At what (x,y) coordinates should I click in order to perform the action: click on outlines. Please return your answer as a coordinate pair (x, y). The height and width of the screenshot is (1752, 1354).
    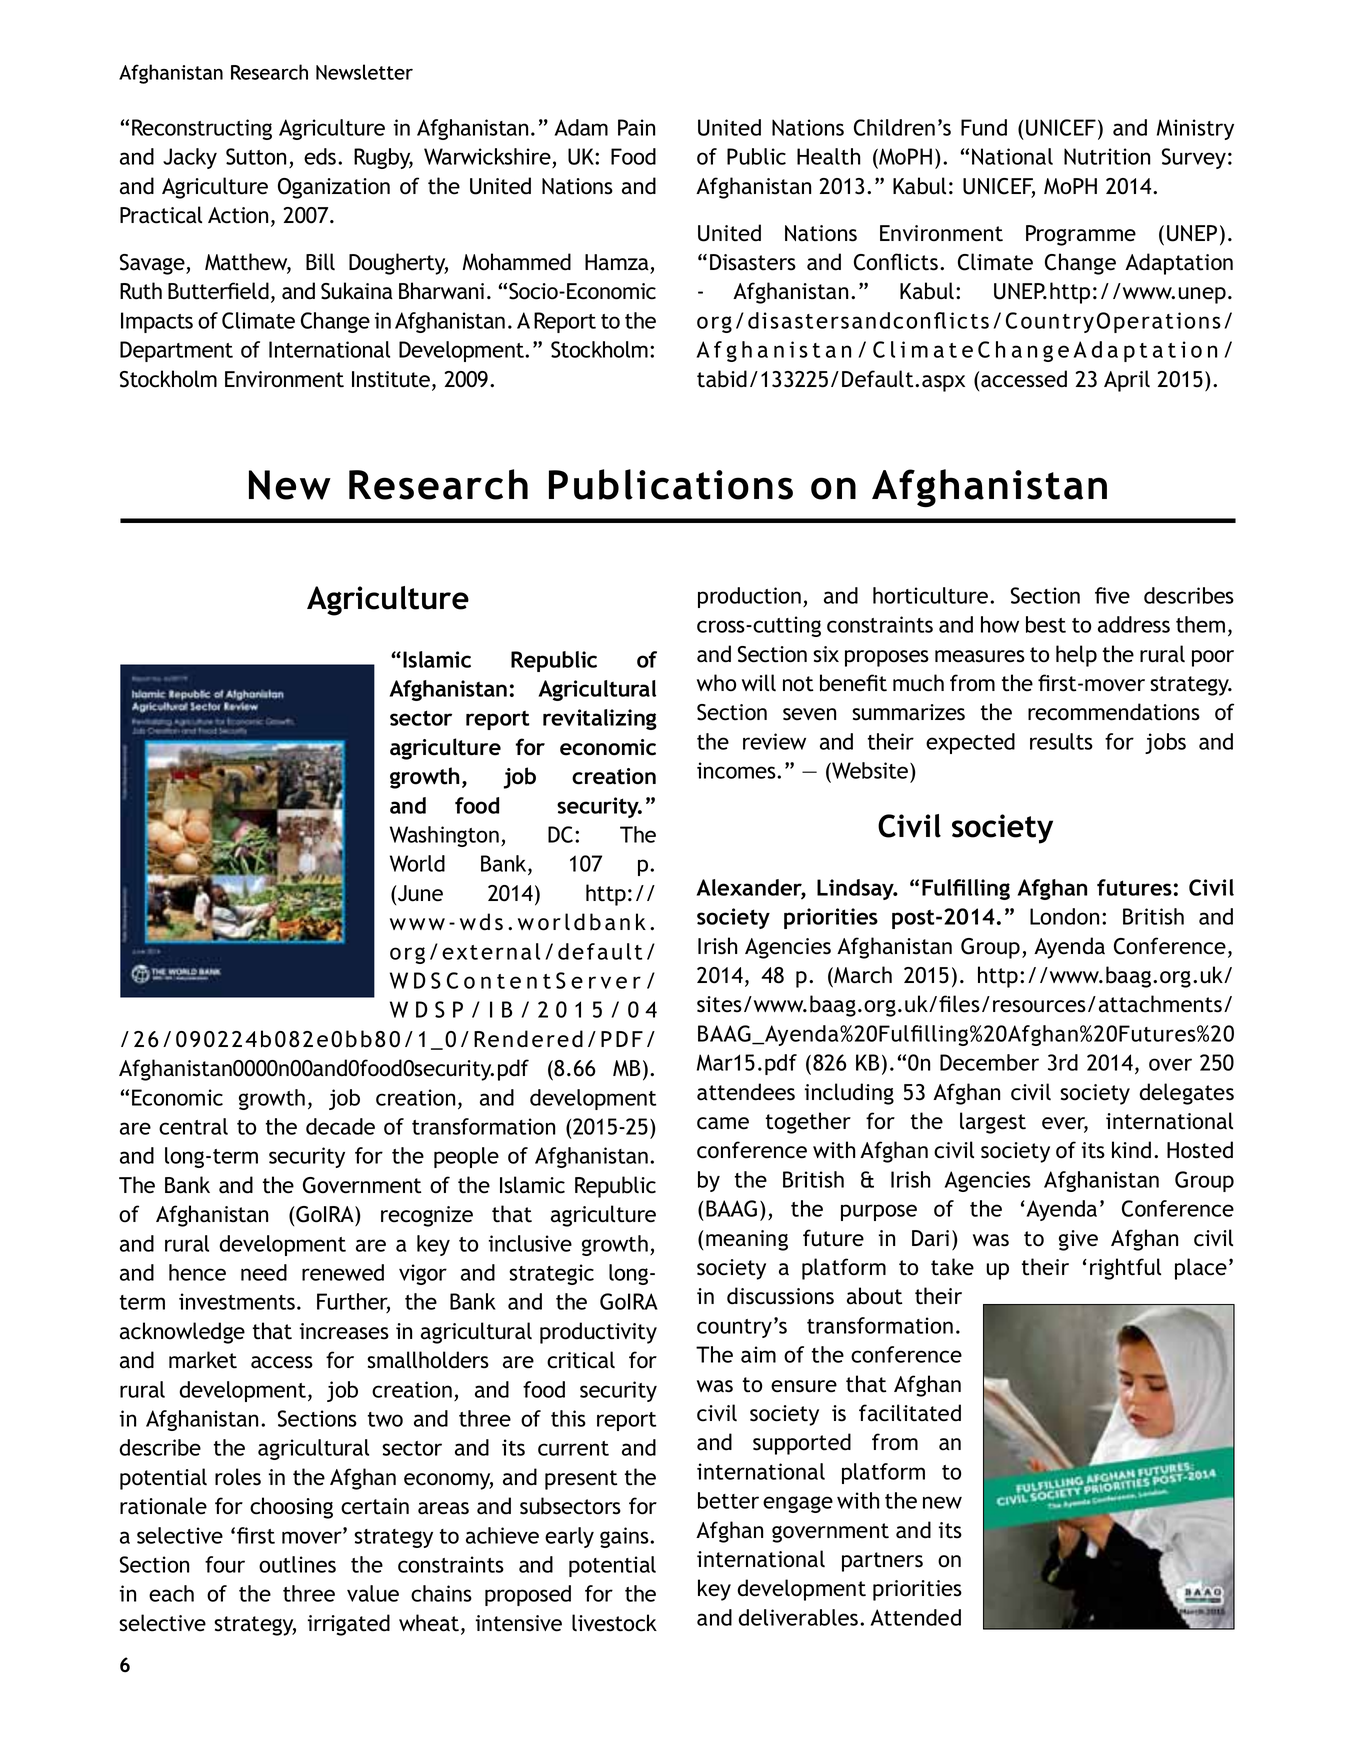
    Looking at the image, I should click on (297, 1564).
